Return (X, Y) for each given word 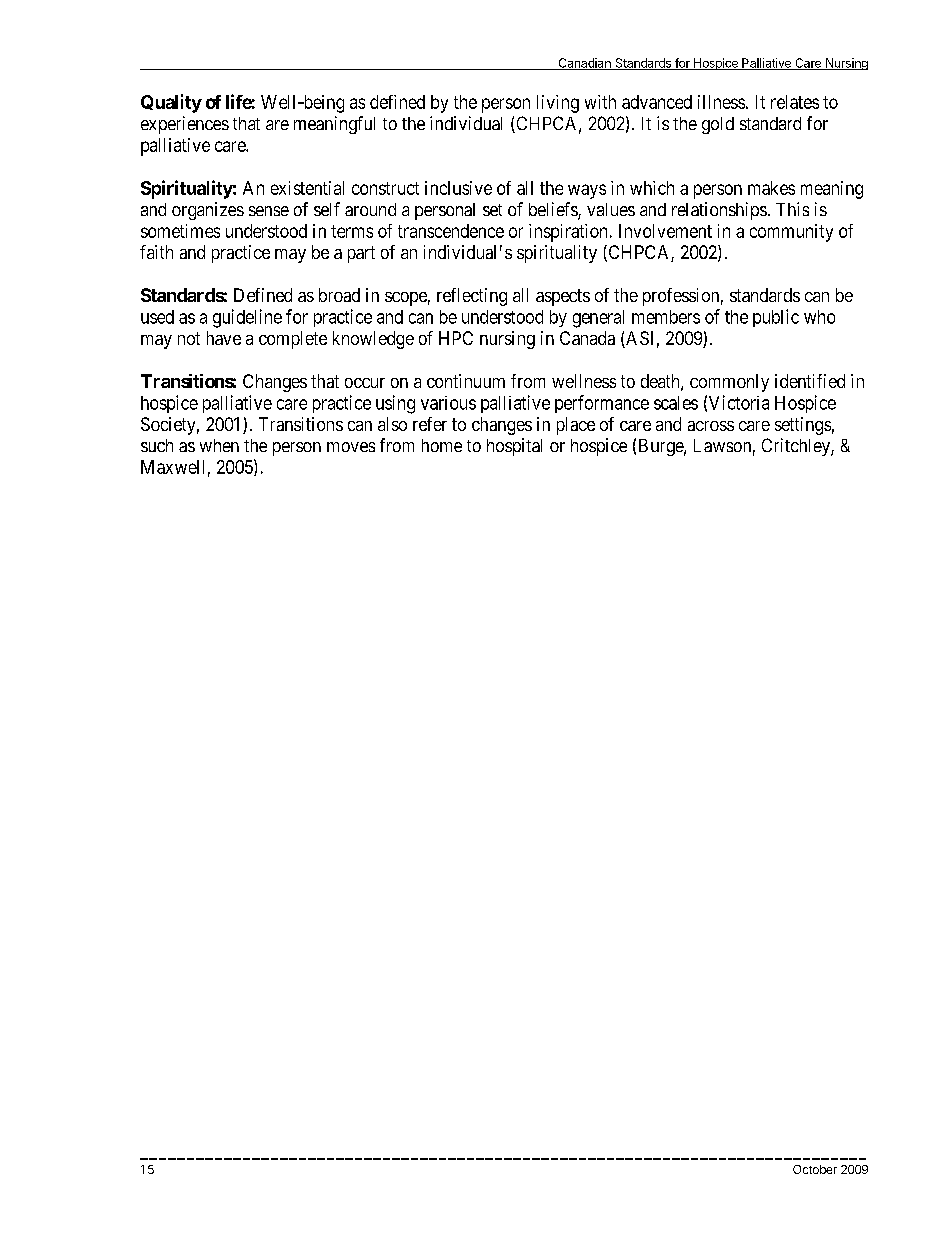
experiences (185, 125)
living (558, 104)
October (815, 1169)
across (711, 426)
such (157, 445)
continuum (466, 381)
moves (351, 447)
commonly (729, 383)
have (224, 338)
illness (721, 102)
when (219, 445)
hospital (514, 447)
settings (803, 426)
